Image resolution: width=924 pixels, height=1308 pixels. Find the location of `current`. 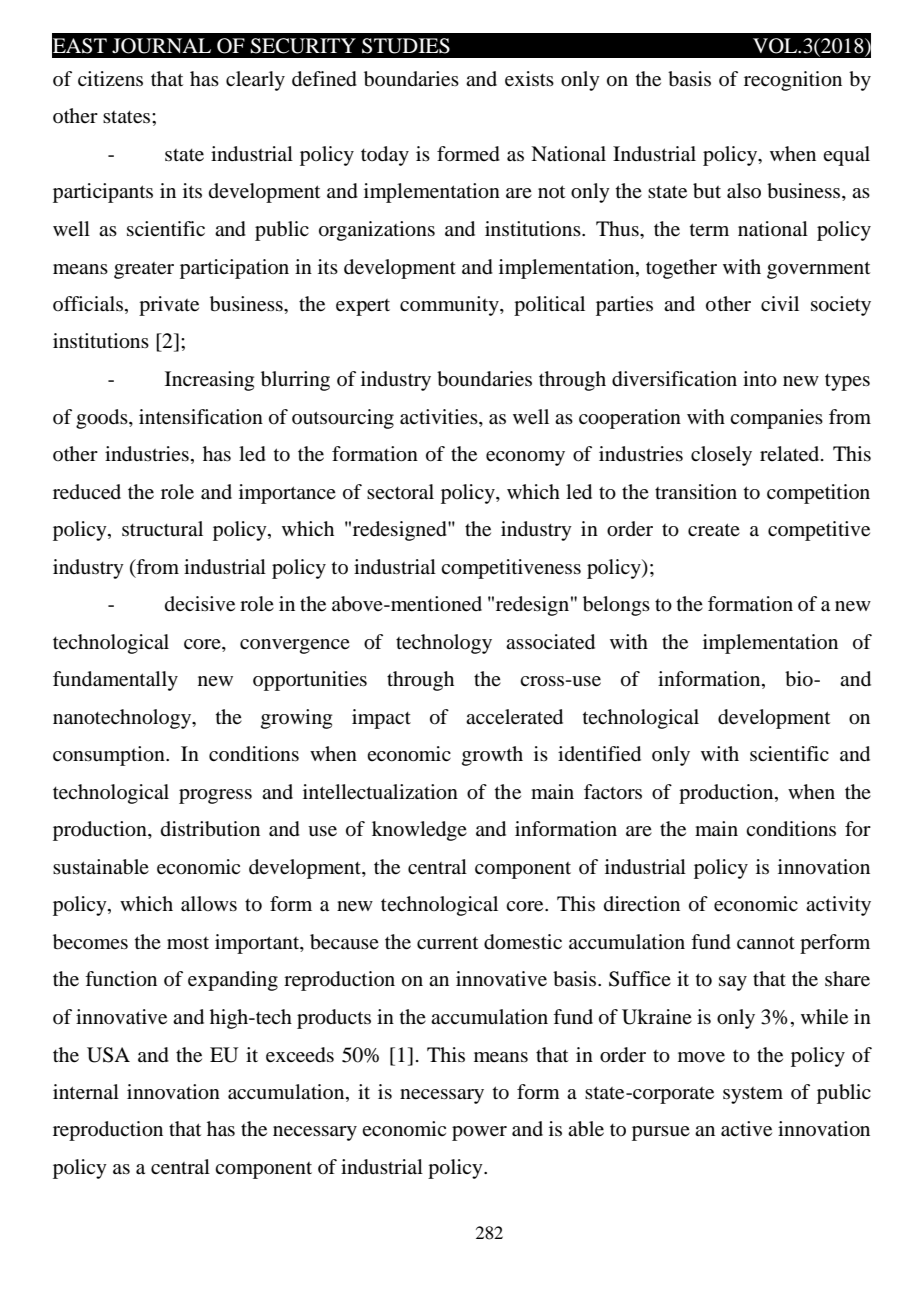

current is located at coordinates (447, 943).
